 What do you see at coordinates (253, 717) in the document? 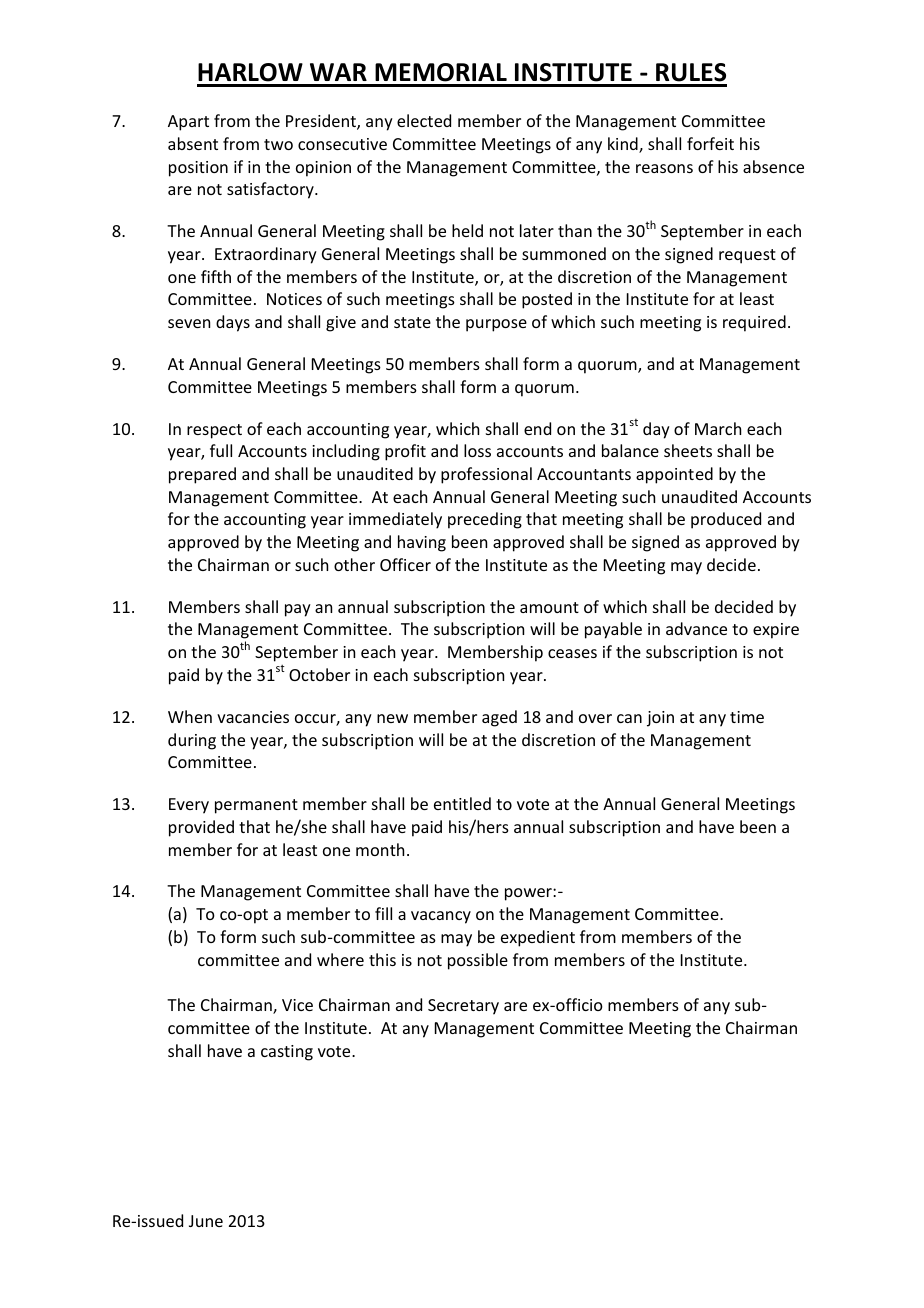
I see `vacancies` at bounding box center [253, 717].
